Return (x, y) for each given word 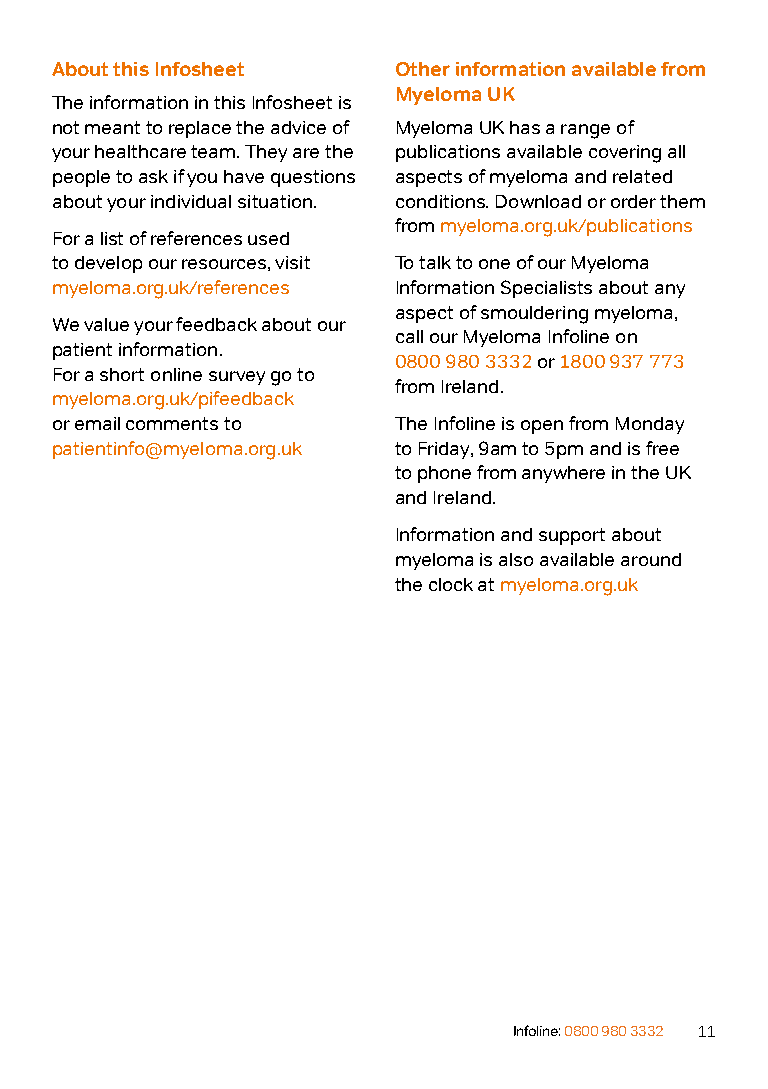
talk (435, 262)
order (633, 201)
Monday (650, 425)
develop (108, 264)
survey (237, 378)
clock (451, 584)
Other (423, 69)
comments (172, 423)
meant (112, 127)
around (651, 559)
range (585, 131)
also (516, 559)
